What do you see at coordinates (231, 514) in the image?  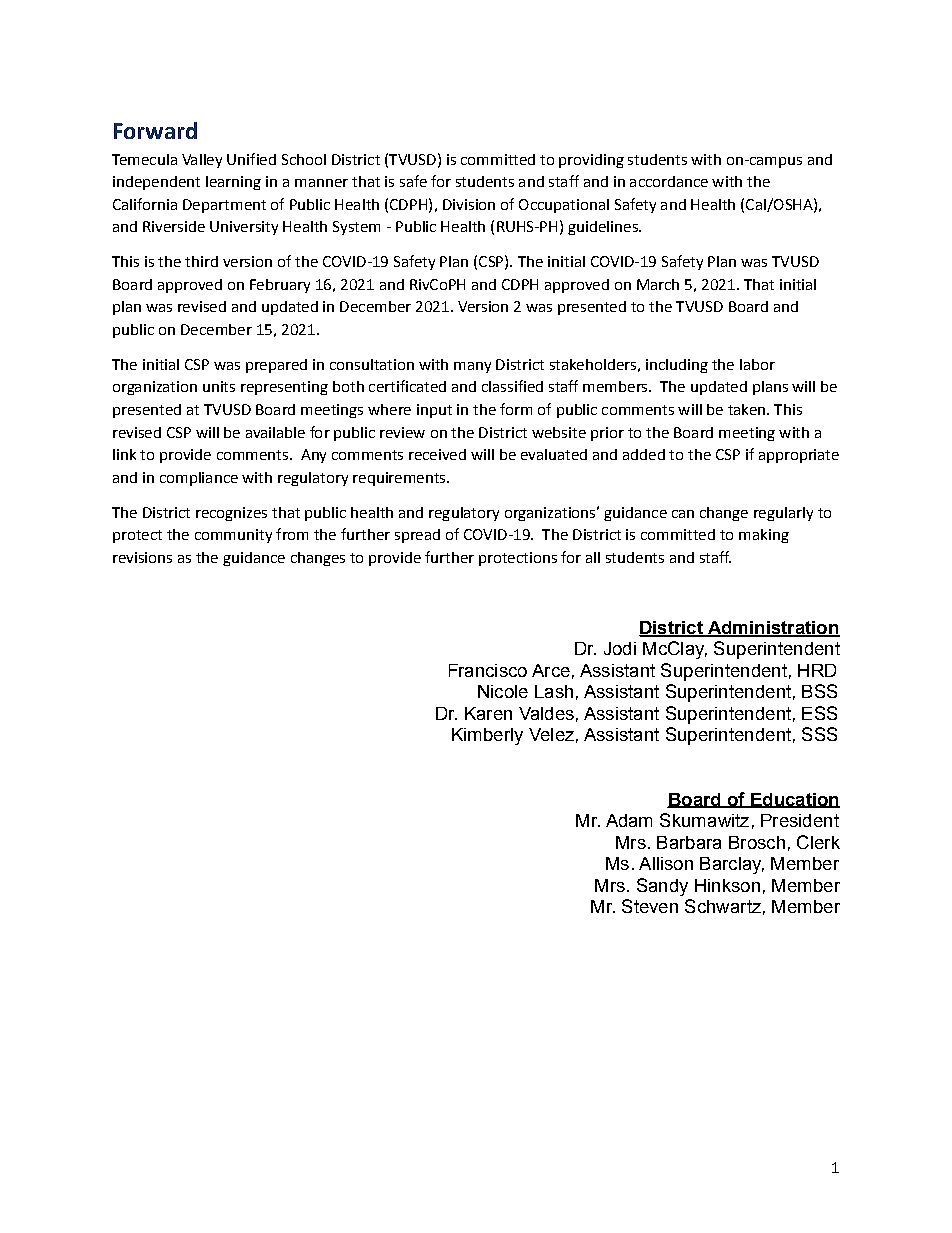 I see `recognizes` at bounding box center [231, 514].
